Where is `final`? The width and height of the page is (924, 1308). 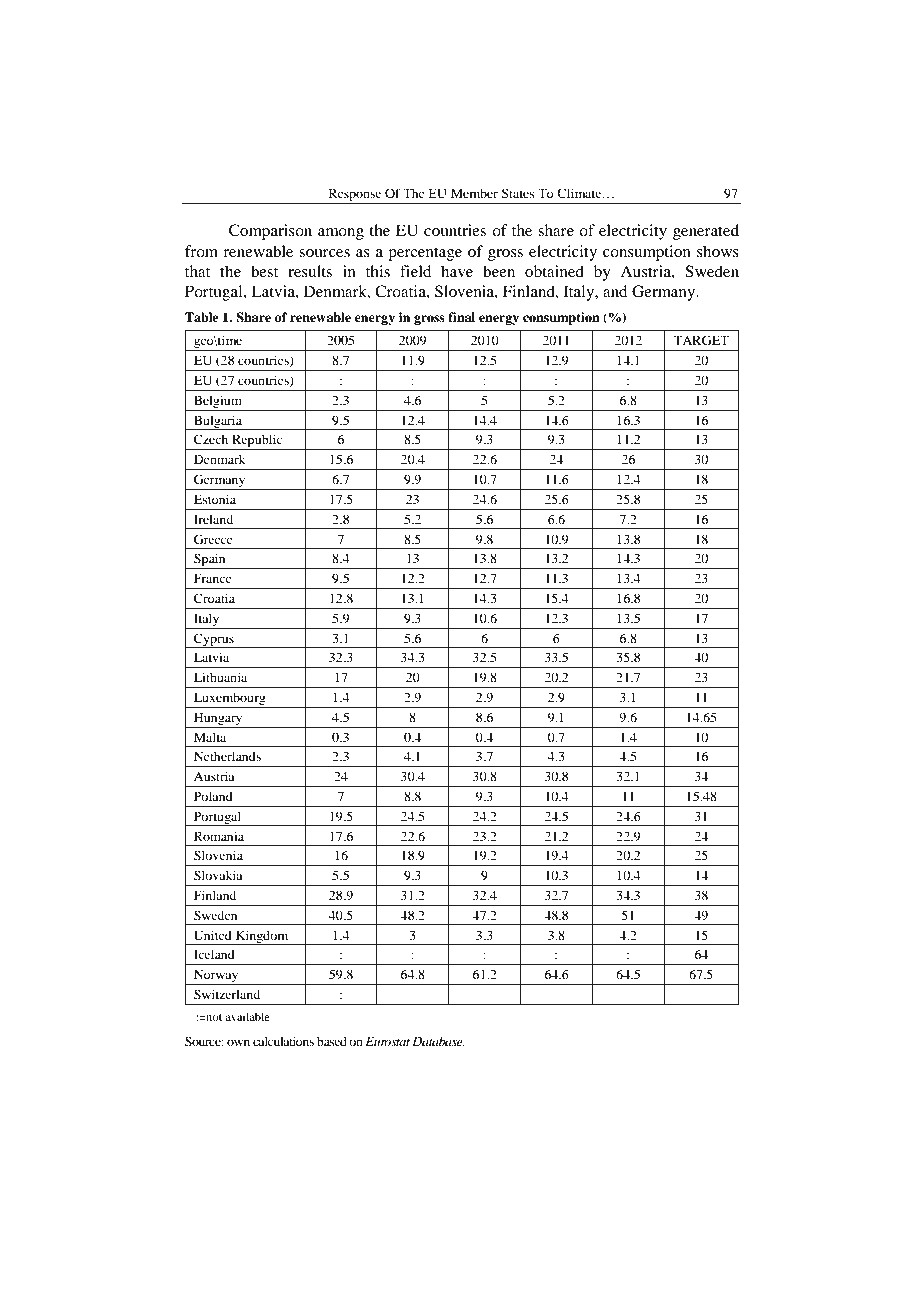 final is located at coordinates (461, 317).
